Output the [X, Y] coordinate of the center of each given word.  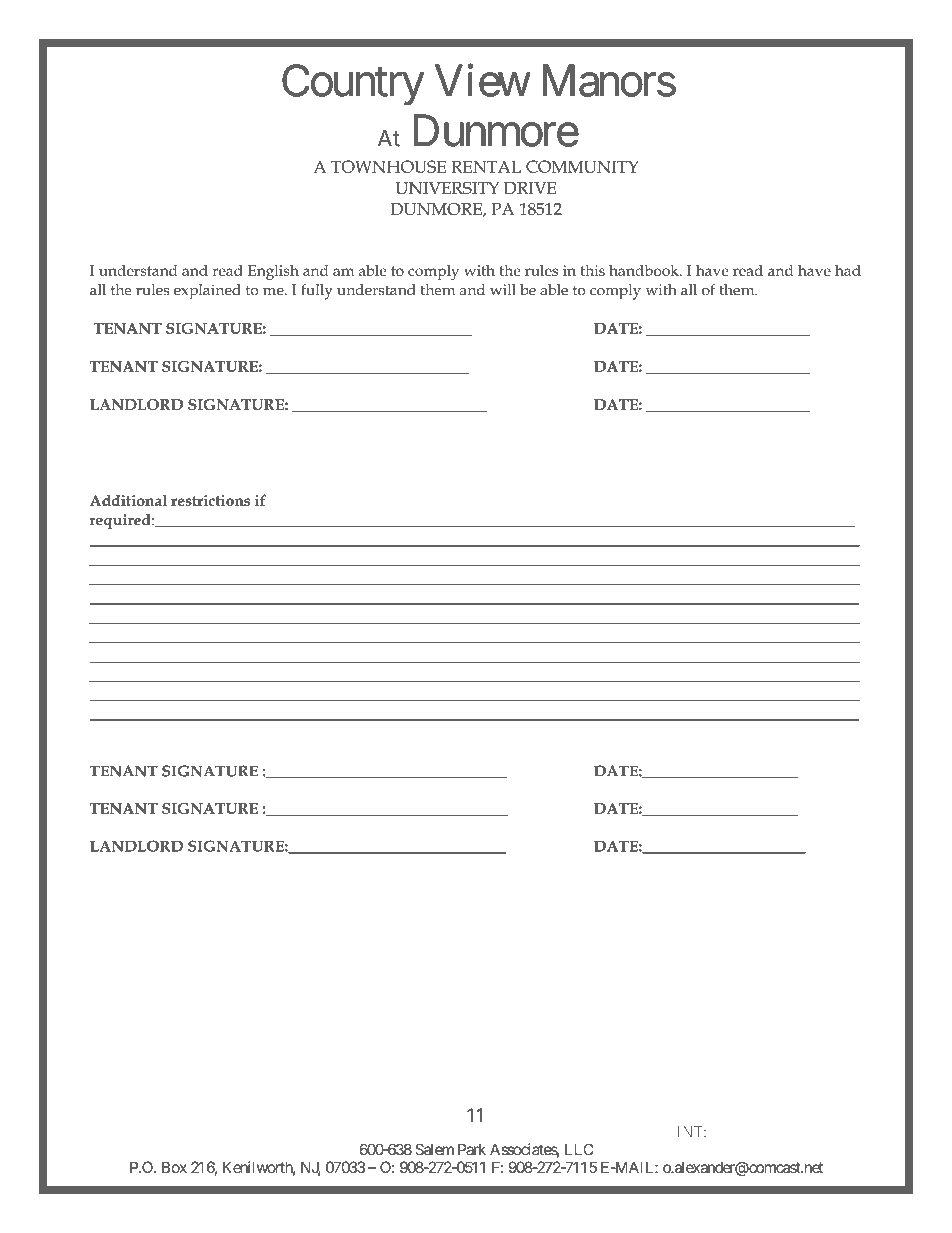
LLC [579, 1149]
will [503, 290]
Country [353, 85]
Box [174, 1167]
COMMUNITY [582, 166]
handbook [645, 270]
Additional [128, 500]
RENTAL [486, 166]
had [848, 270]
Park [472, 1150]
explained [207, 292]
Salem [434, 1149]
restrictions [210, 500]
